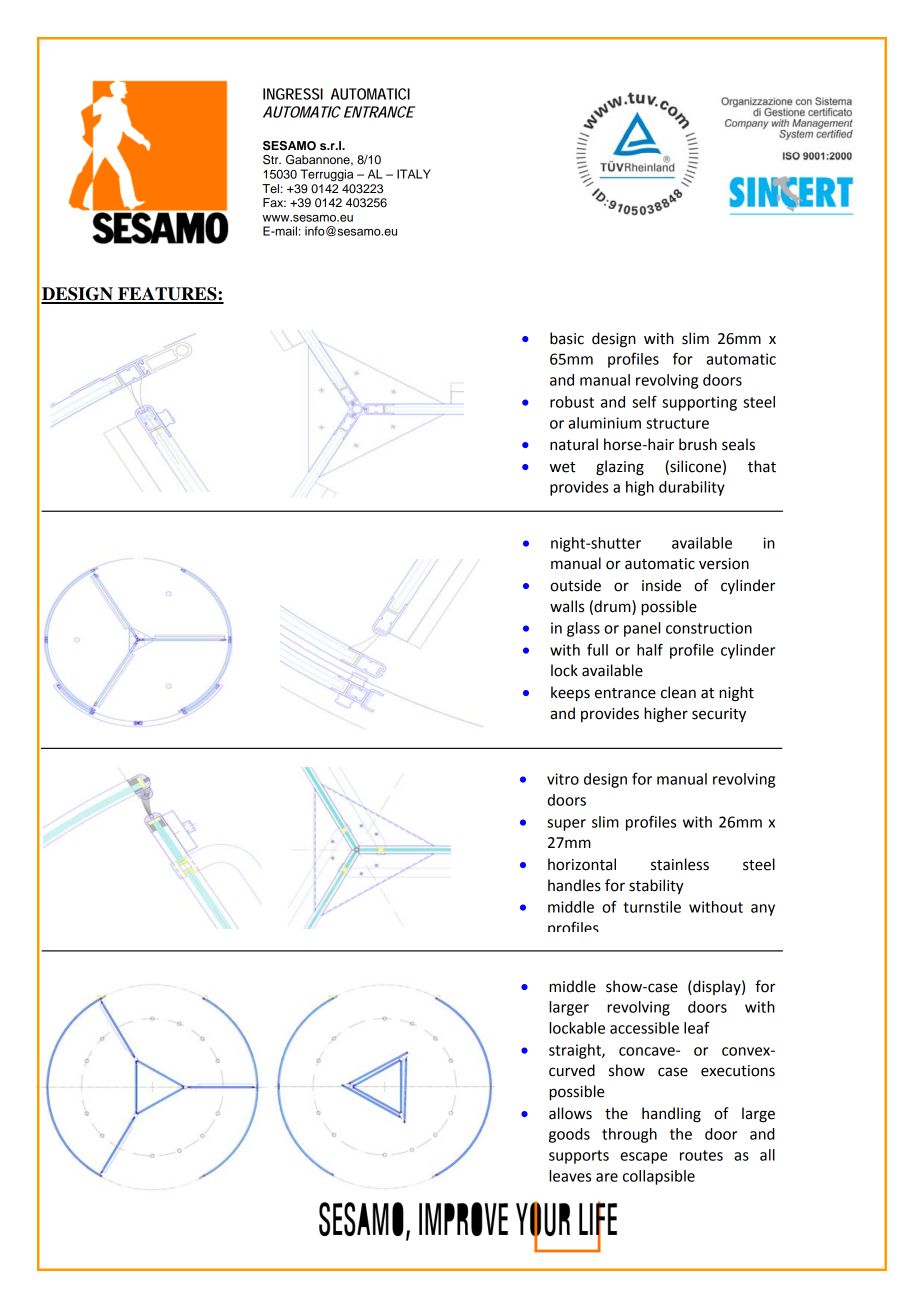  Describe the element at coordinates (567, 338) in the page. I see `basic` at that location.
